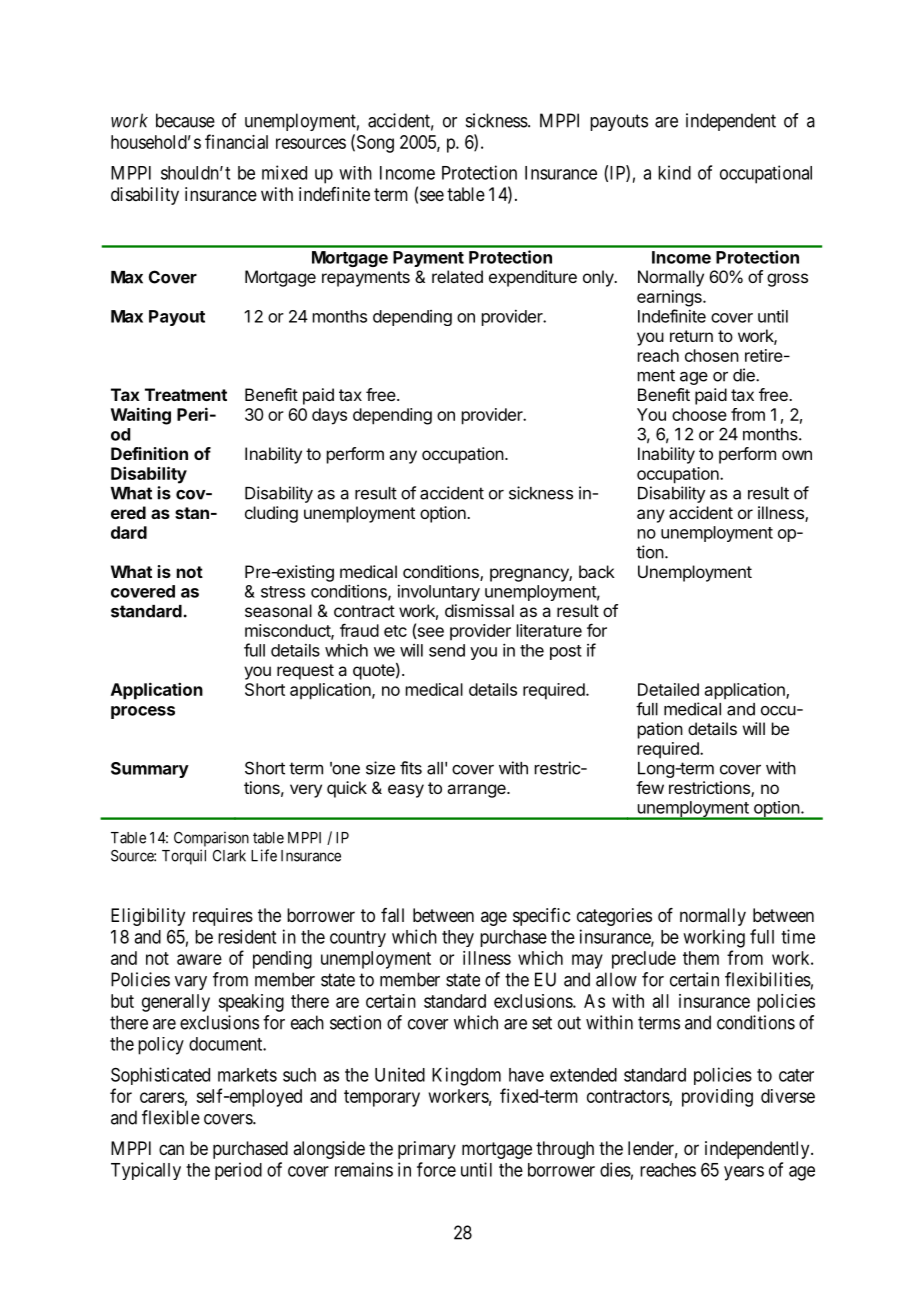 The image size is (924, 1308). What do you see at coordinates (329, 416) in the page?
I see `days` at bounding box center [329, 416].
